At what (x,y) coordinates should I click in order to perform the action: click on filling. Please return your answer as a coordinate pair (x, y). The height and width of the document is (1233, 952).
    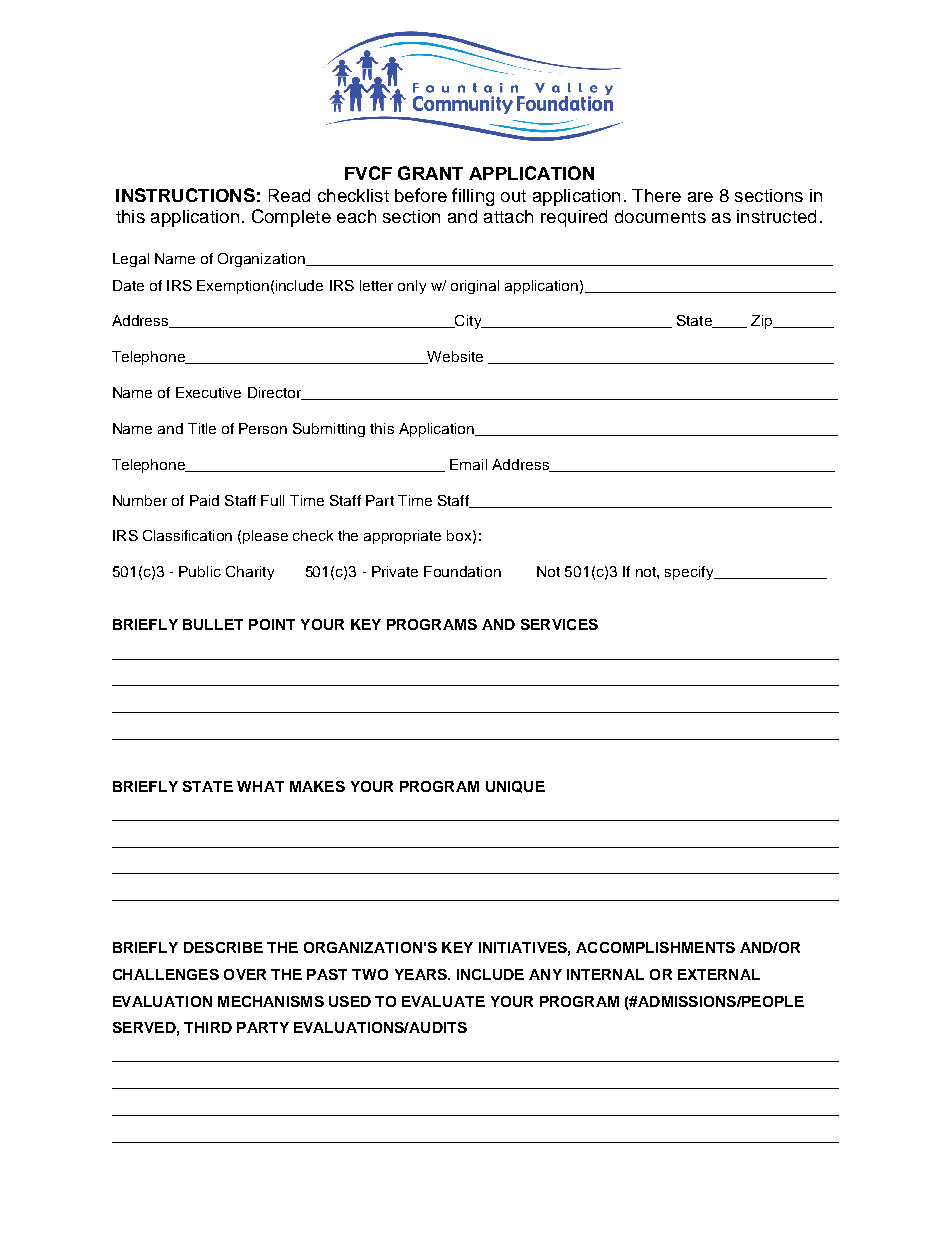
    Looking at the image, I should click on (473, 197).
